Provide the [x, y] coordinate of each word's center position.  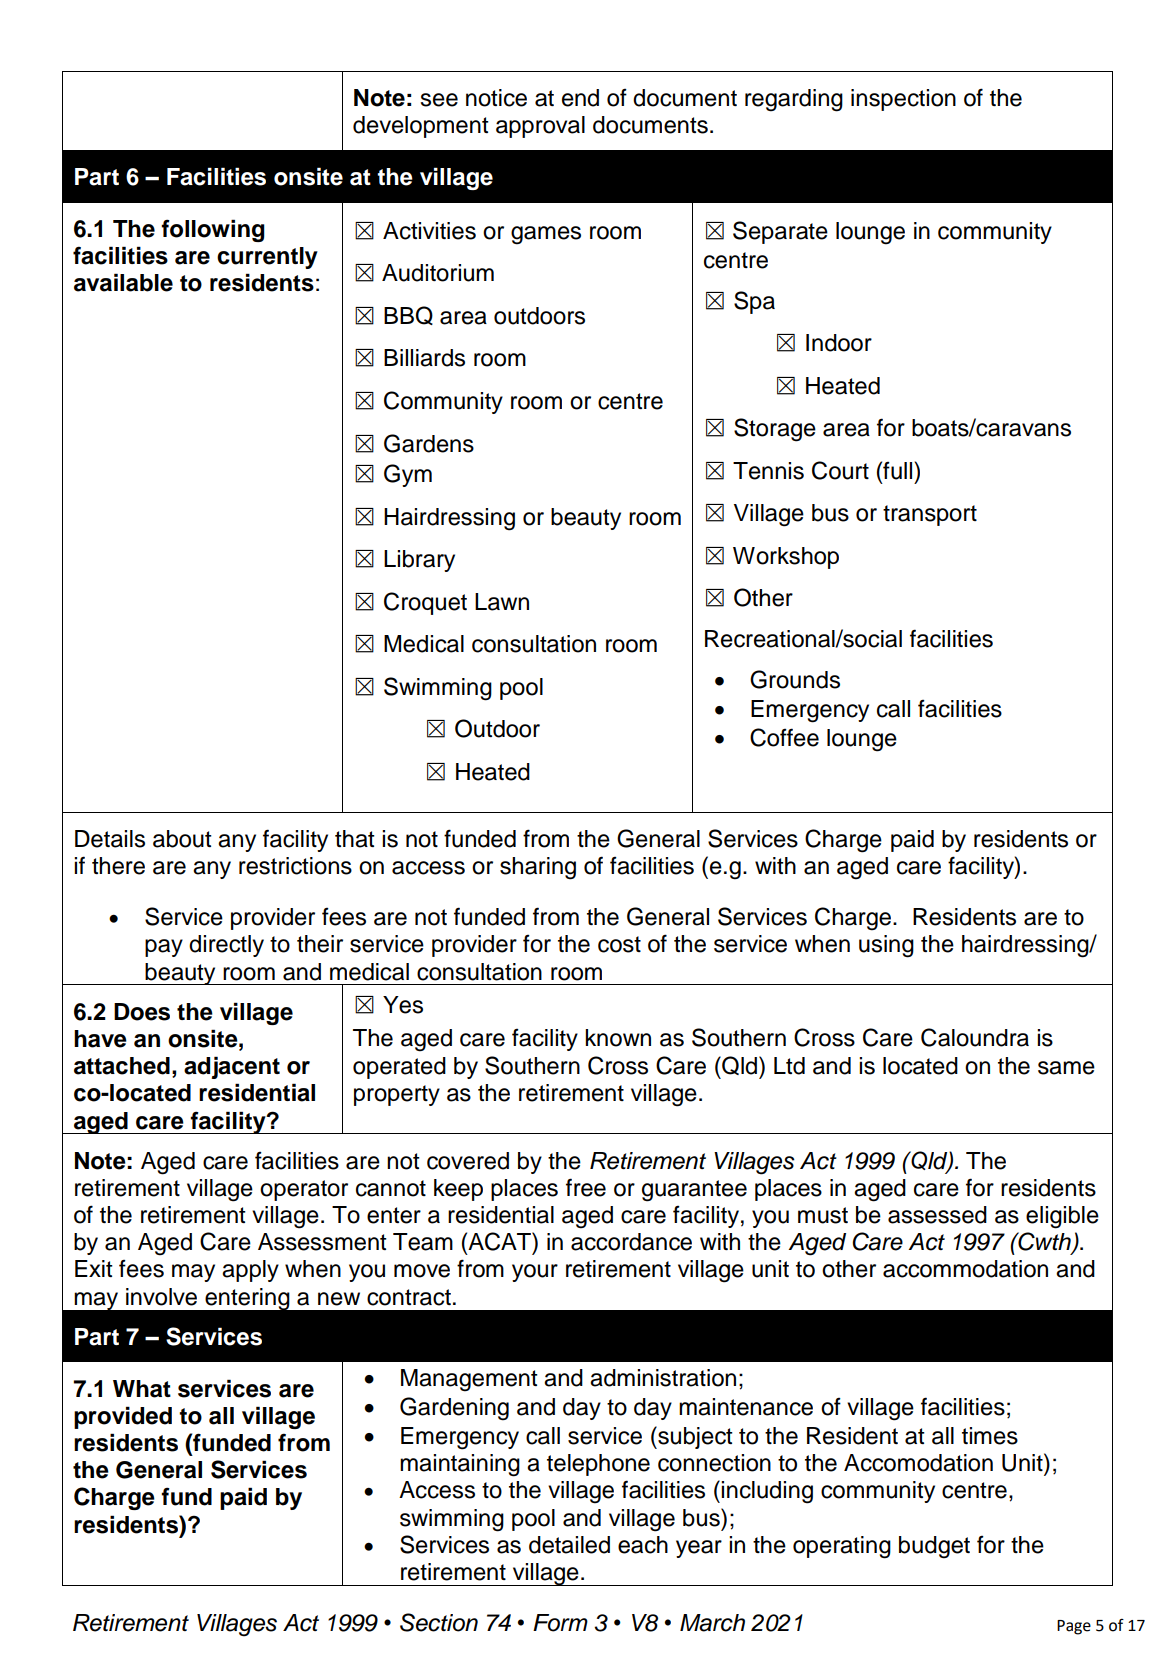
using [886, 946]
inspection [903, 100]
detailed [569, 1545]
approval [540, 127]
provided [123, 1417]
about [182, 839]
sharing [538, 868]
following [213, 230]
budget [934, 1547]
